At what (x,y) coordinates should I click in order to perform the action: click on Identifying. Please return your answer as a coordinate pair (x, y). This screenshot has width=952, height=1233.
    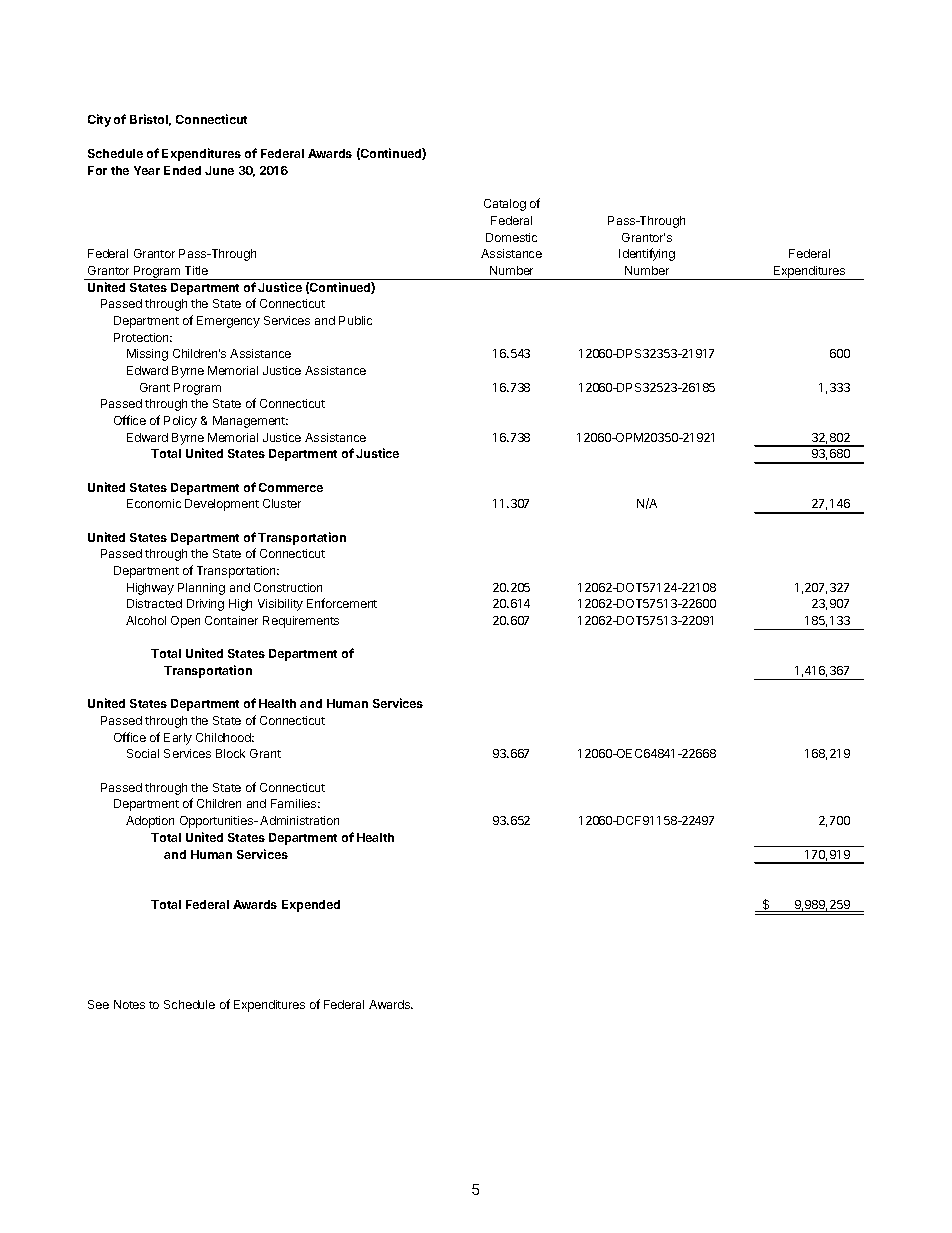
    Looking at the image, I should click on (647, 254).
